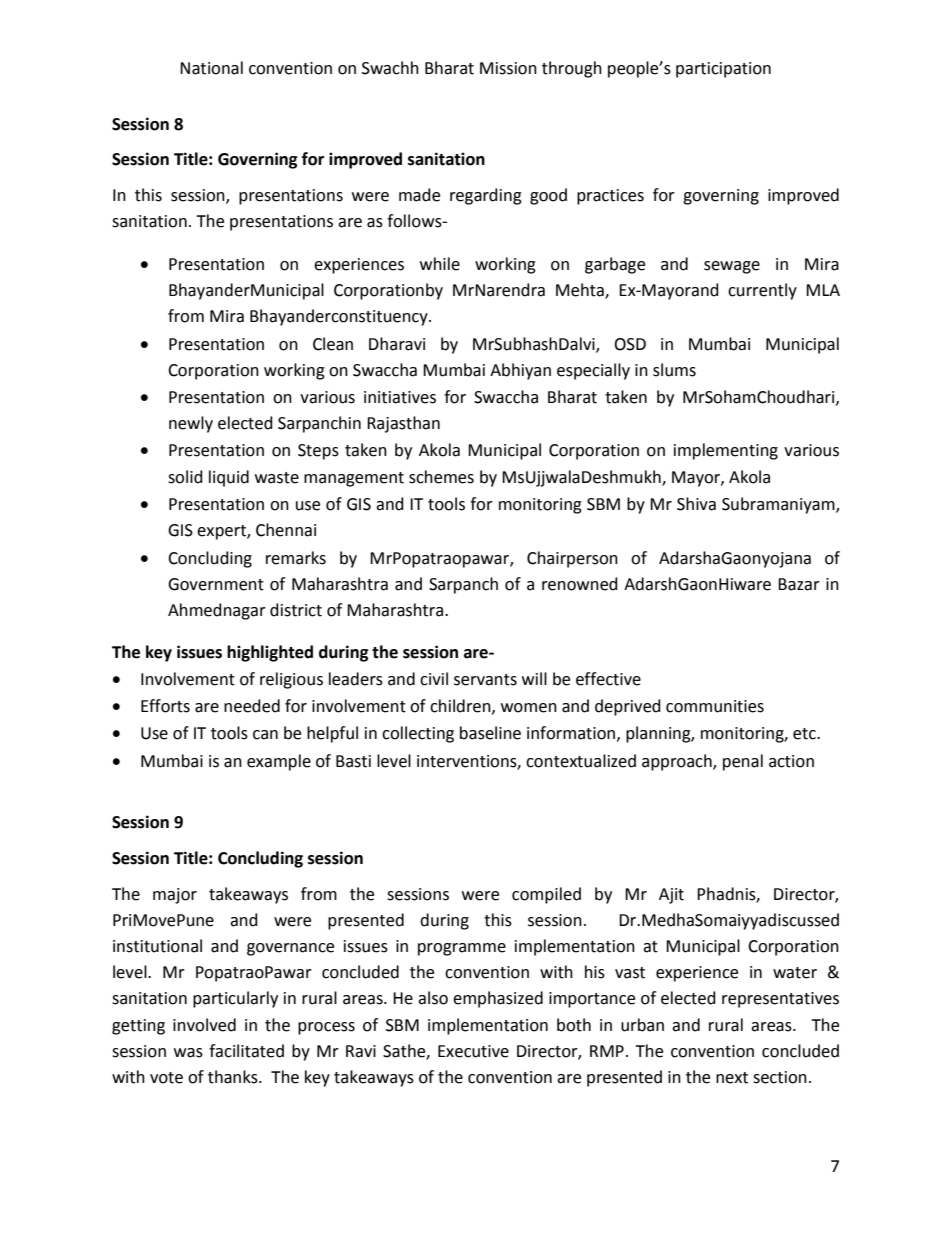  I want to click on facilitated, so click(246, 1051).
